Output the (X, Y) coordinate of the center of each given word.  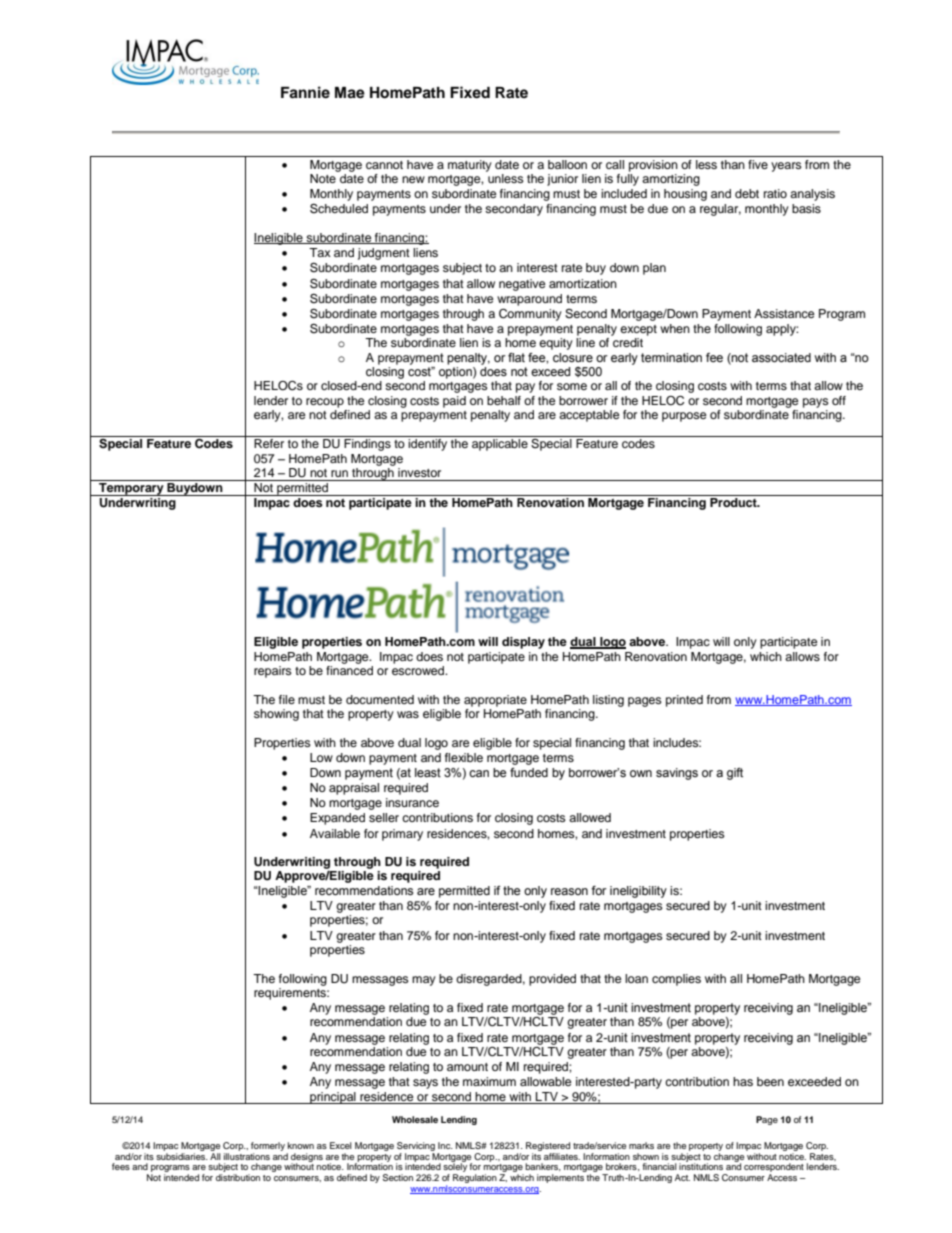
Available (335, 833)
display (523, 643)
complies (676, 980)
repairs (273, 672)
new (413, 179)
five (758, 164)
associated (781, 358)
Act (682, 1177)
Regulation (475, 1178)
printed (684, 701)
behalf (504, 400)
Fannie (305, 92)
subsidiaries (182, 1155)
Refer (269, 443)
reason (569, 892)
